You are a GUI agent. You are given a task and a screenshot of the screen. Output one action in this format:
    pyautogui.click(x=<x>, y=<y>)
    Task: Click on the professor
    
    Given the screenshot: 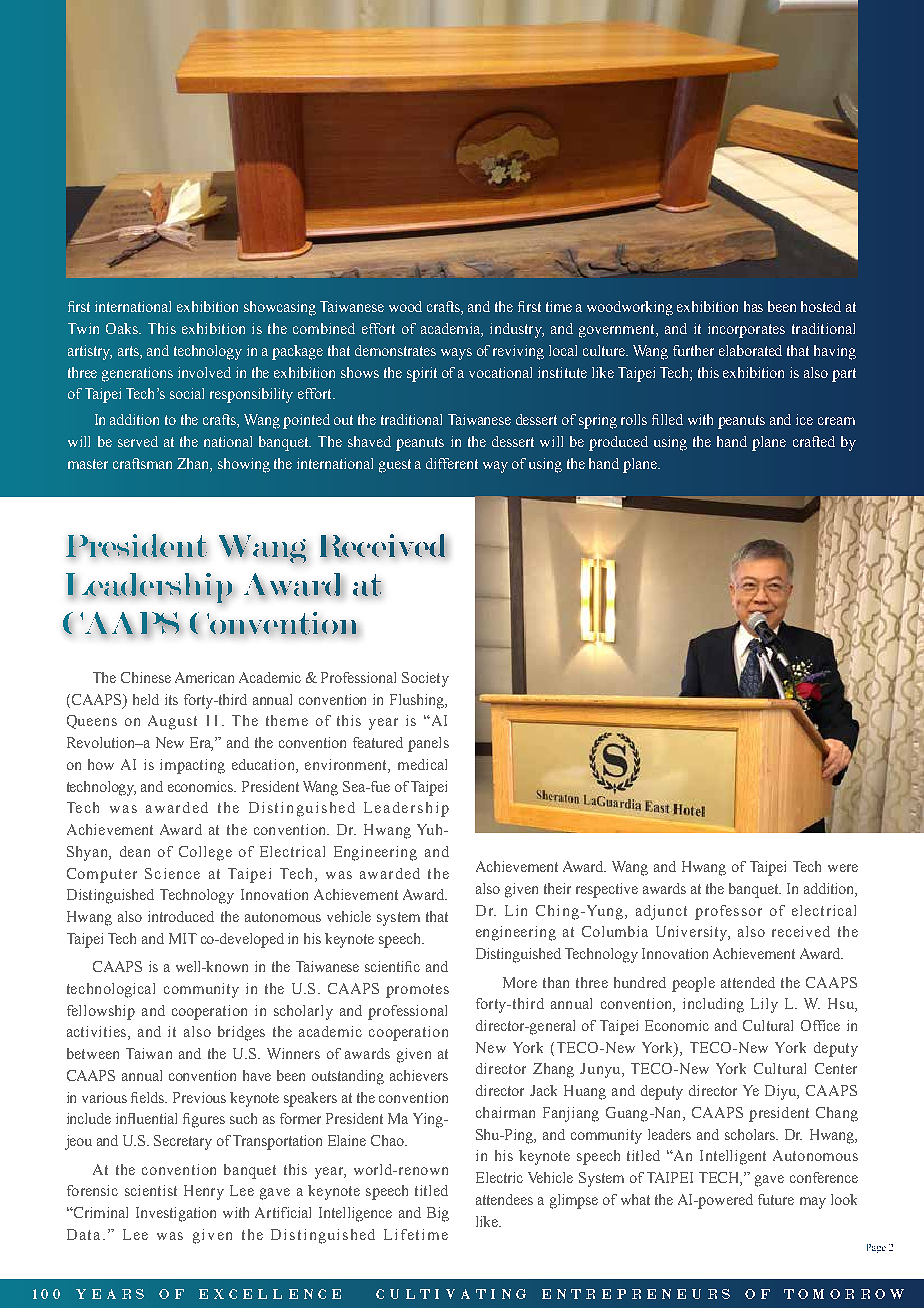 What is the action you would take?
    pyautogui.click(x=728, y=912)
